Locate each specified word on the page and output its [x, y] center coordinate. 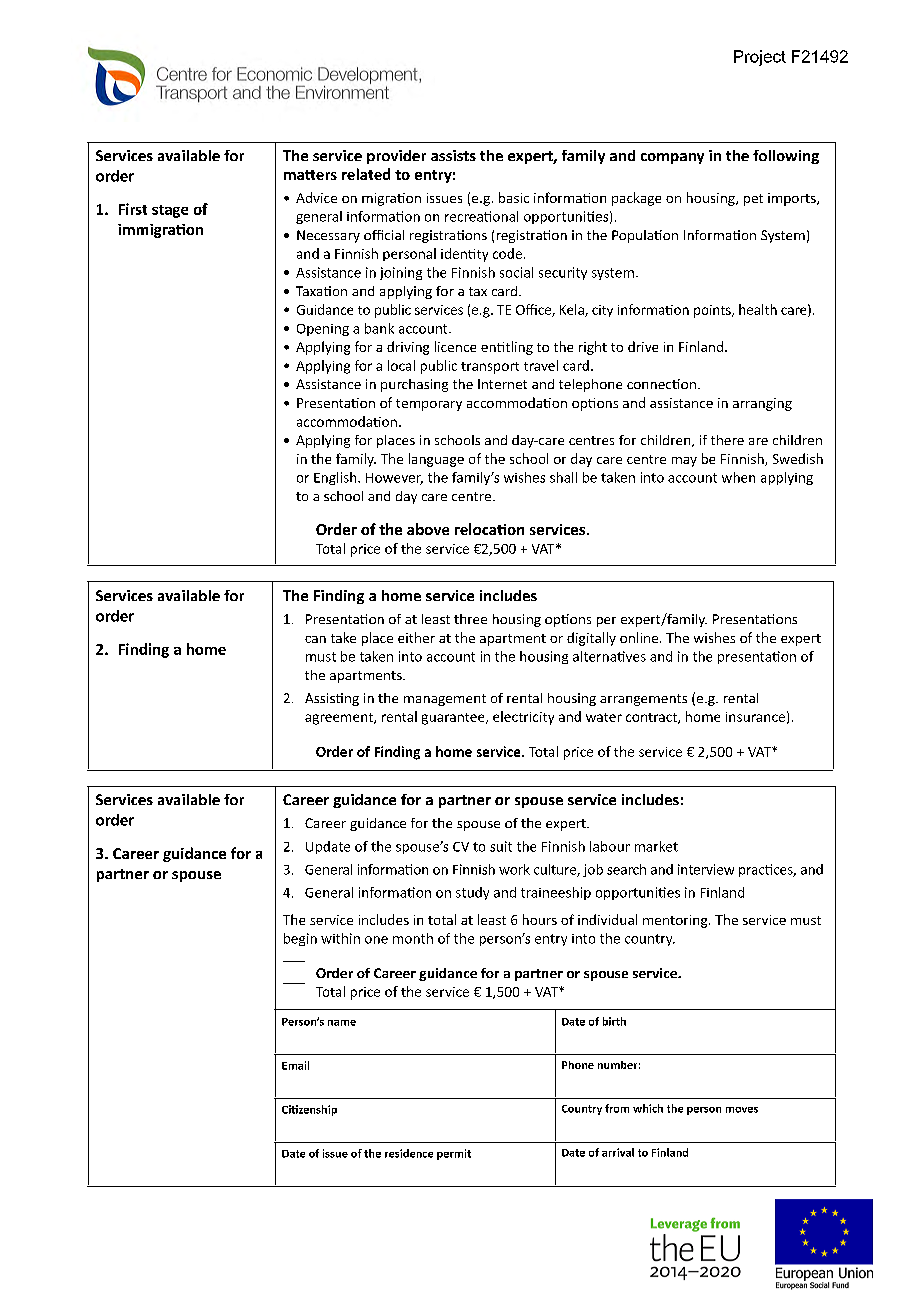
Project [760, 58]
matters [310, 175]
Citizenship [309, 1110]
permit [454, 1154]
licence [455, 346]
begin [300, 939]
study [472, 893]
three [470, 619]
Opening [323, 330]
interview [706, 869]
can [315, 639]
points [713, 311]
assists [453, 155]
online [640, 637]
